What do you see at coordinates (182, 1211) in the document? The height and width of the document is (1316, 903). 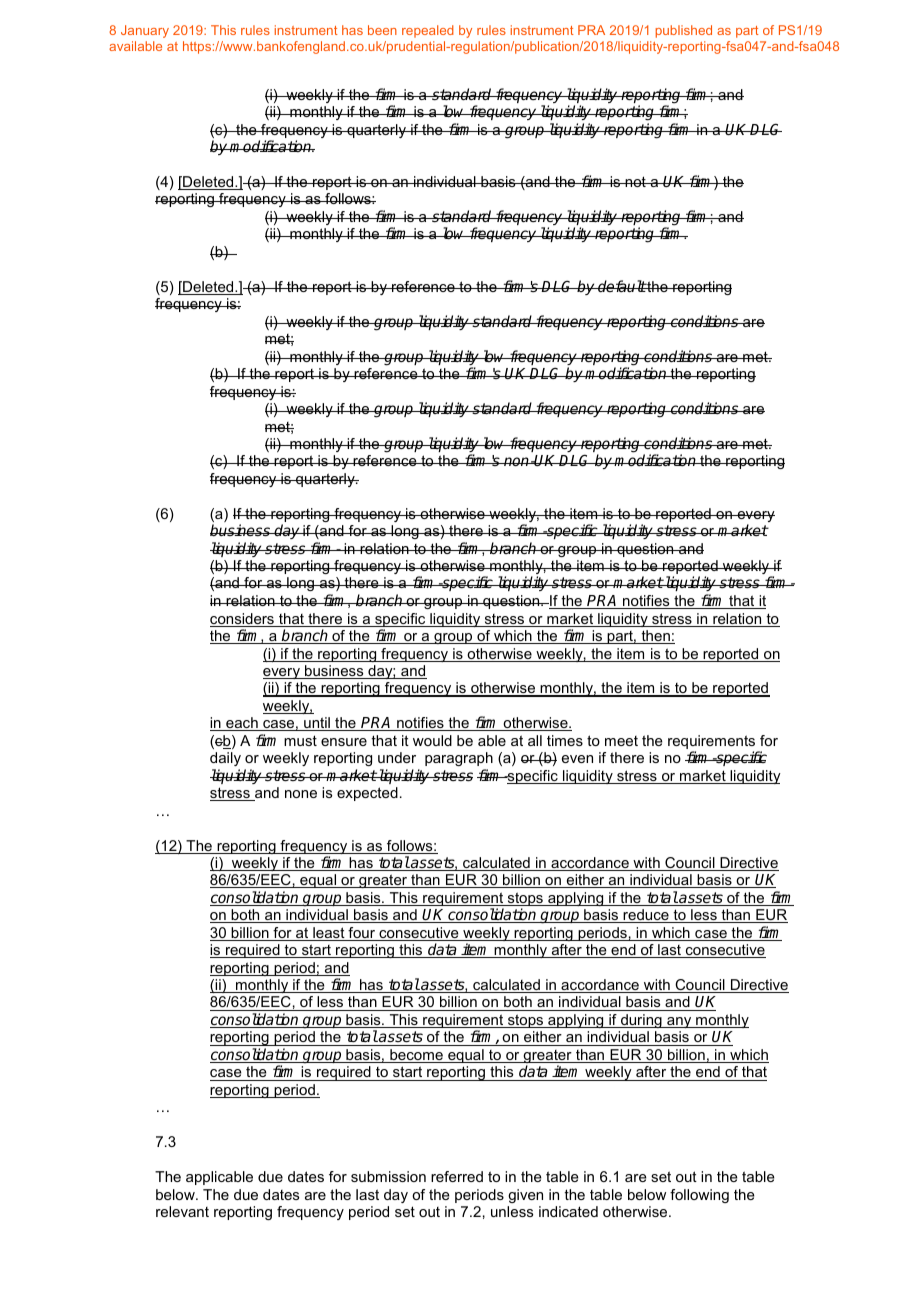 I see `relevant` at bounding box center [182, 1211].
